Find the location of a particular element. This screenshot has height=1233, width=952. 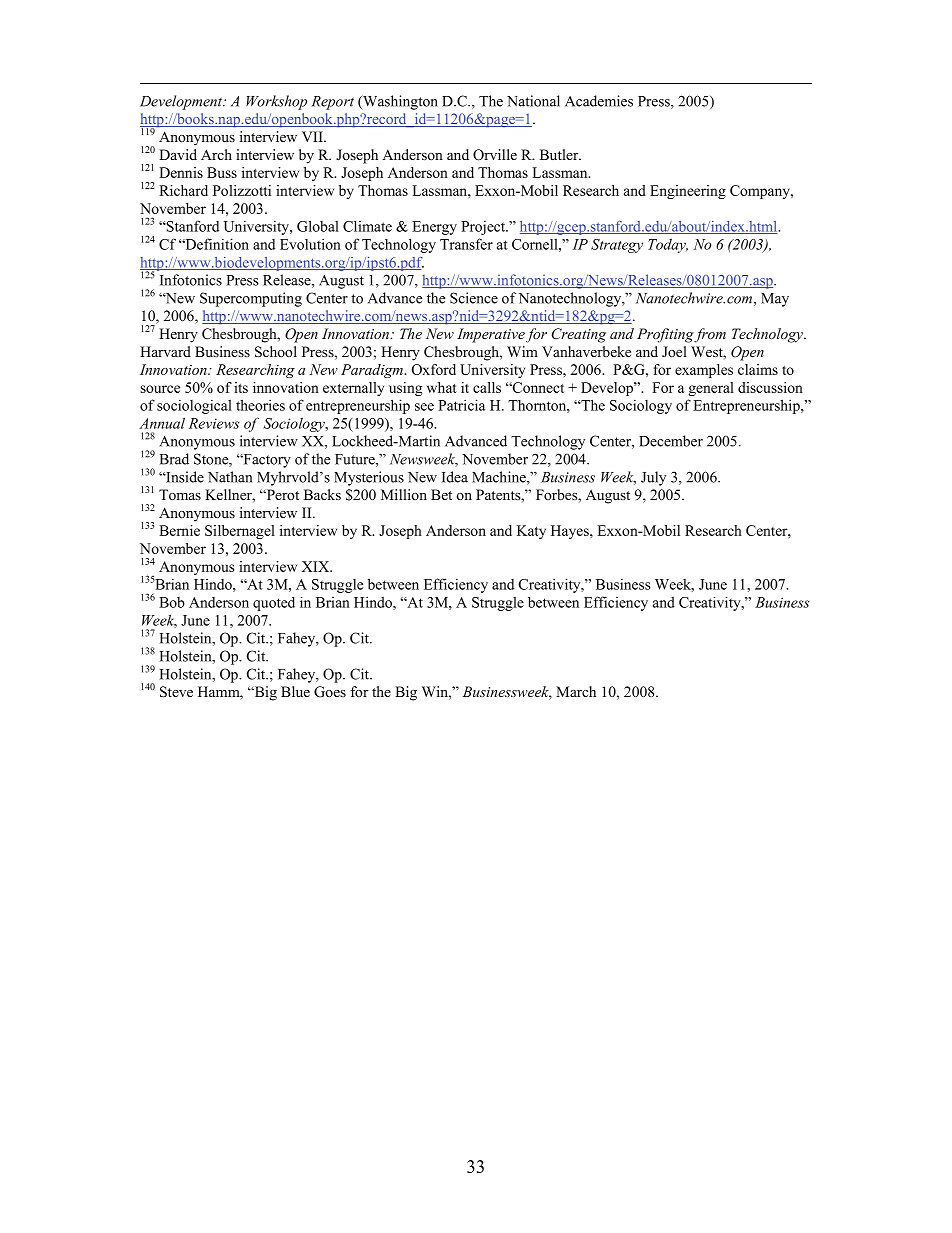

Hayes is located at coordinates (571, 532).
